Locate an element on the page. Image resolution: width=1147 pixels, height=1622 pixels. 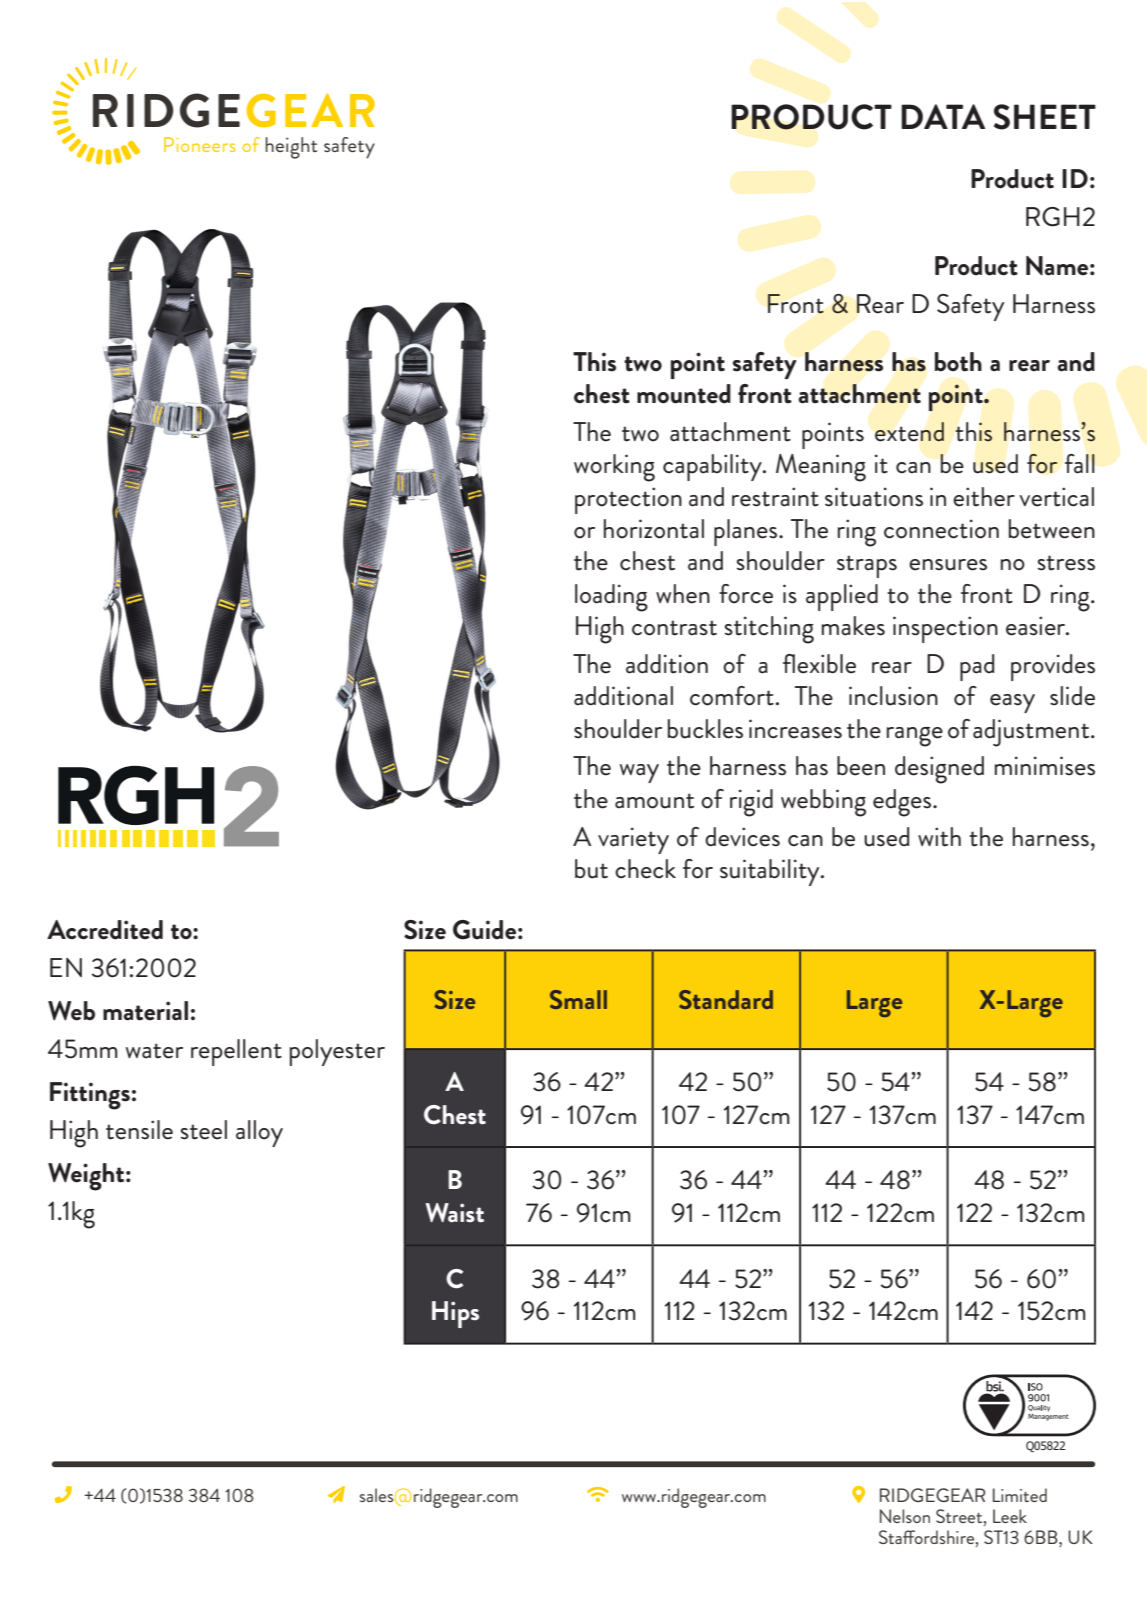
Standard is located at coordinates (726, 999).
